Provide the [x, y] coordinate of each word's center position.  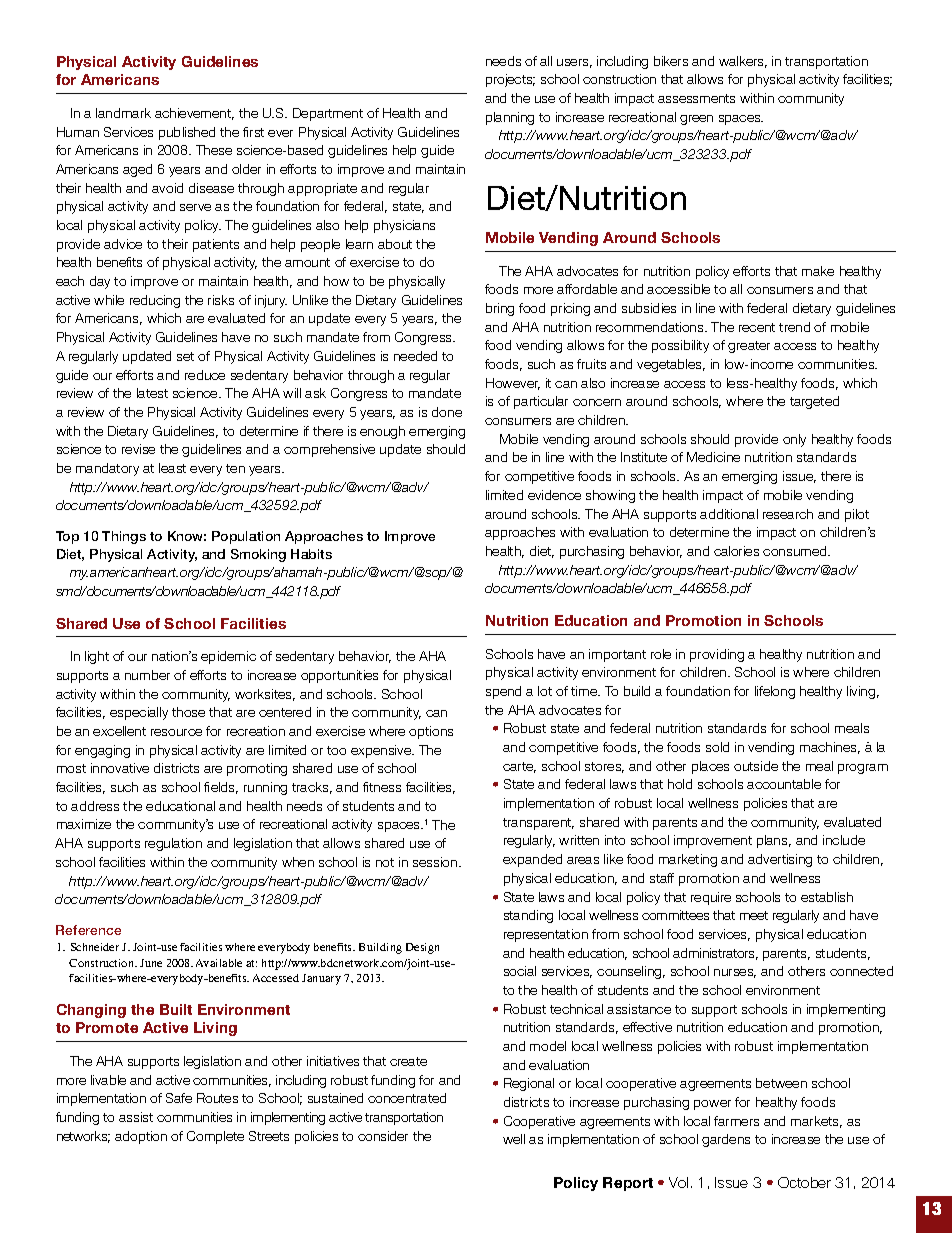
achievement [194, 114]
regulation [173, 844]
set [185, 356]
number [147, 675]
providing [717, 655]
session [436, 862]
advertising [780, 860]
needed [415, 356]
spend [503, 692]
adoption [141, 1137]
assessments [696, 98]
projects [510, 80]
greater [749, 347]
